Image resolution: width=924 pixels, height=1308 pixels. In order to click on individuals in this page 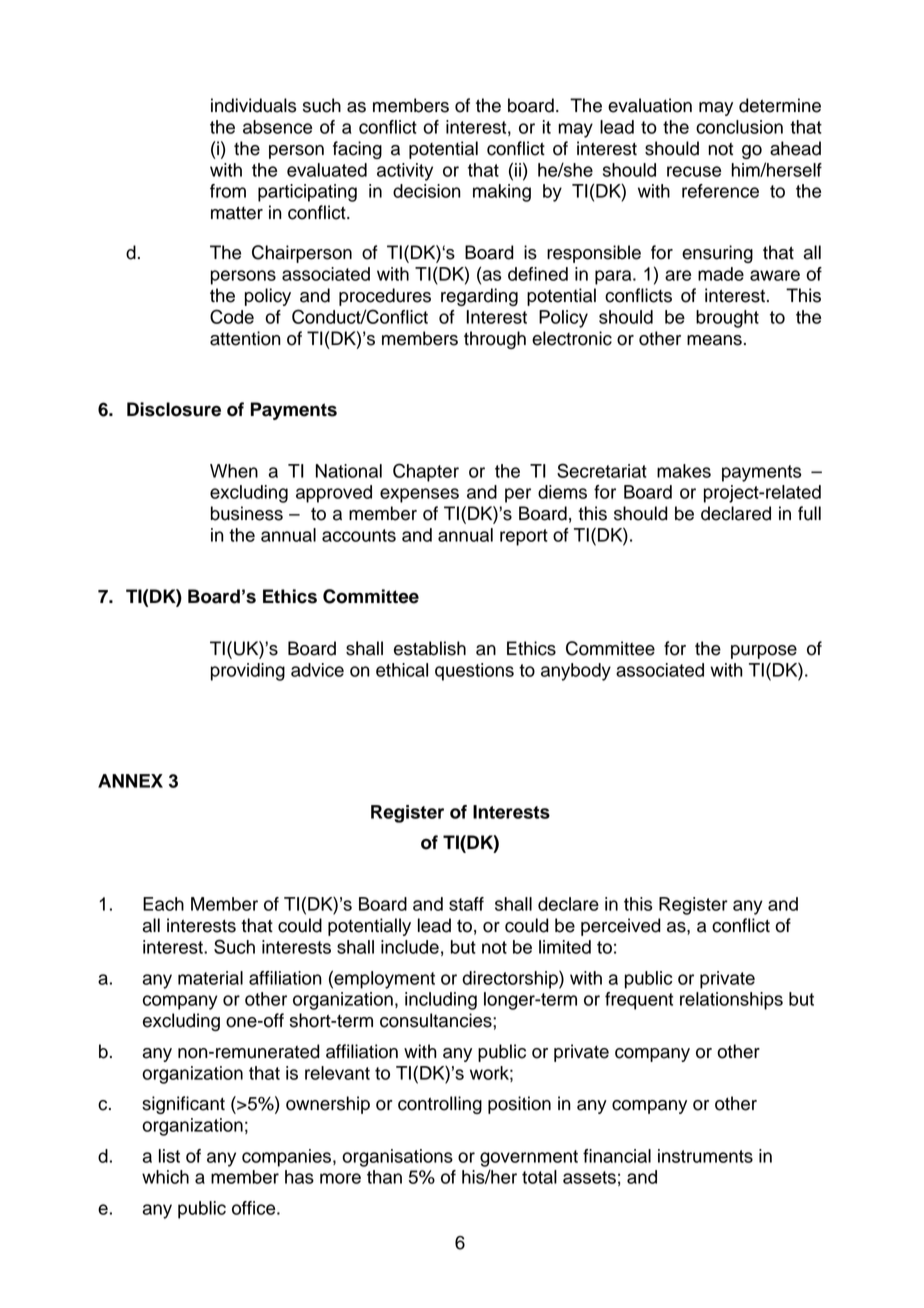, I will do `click(253, 105)`.
